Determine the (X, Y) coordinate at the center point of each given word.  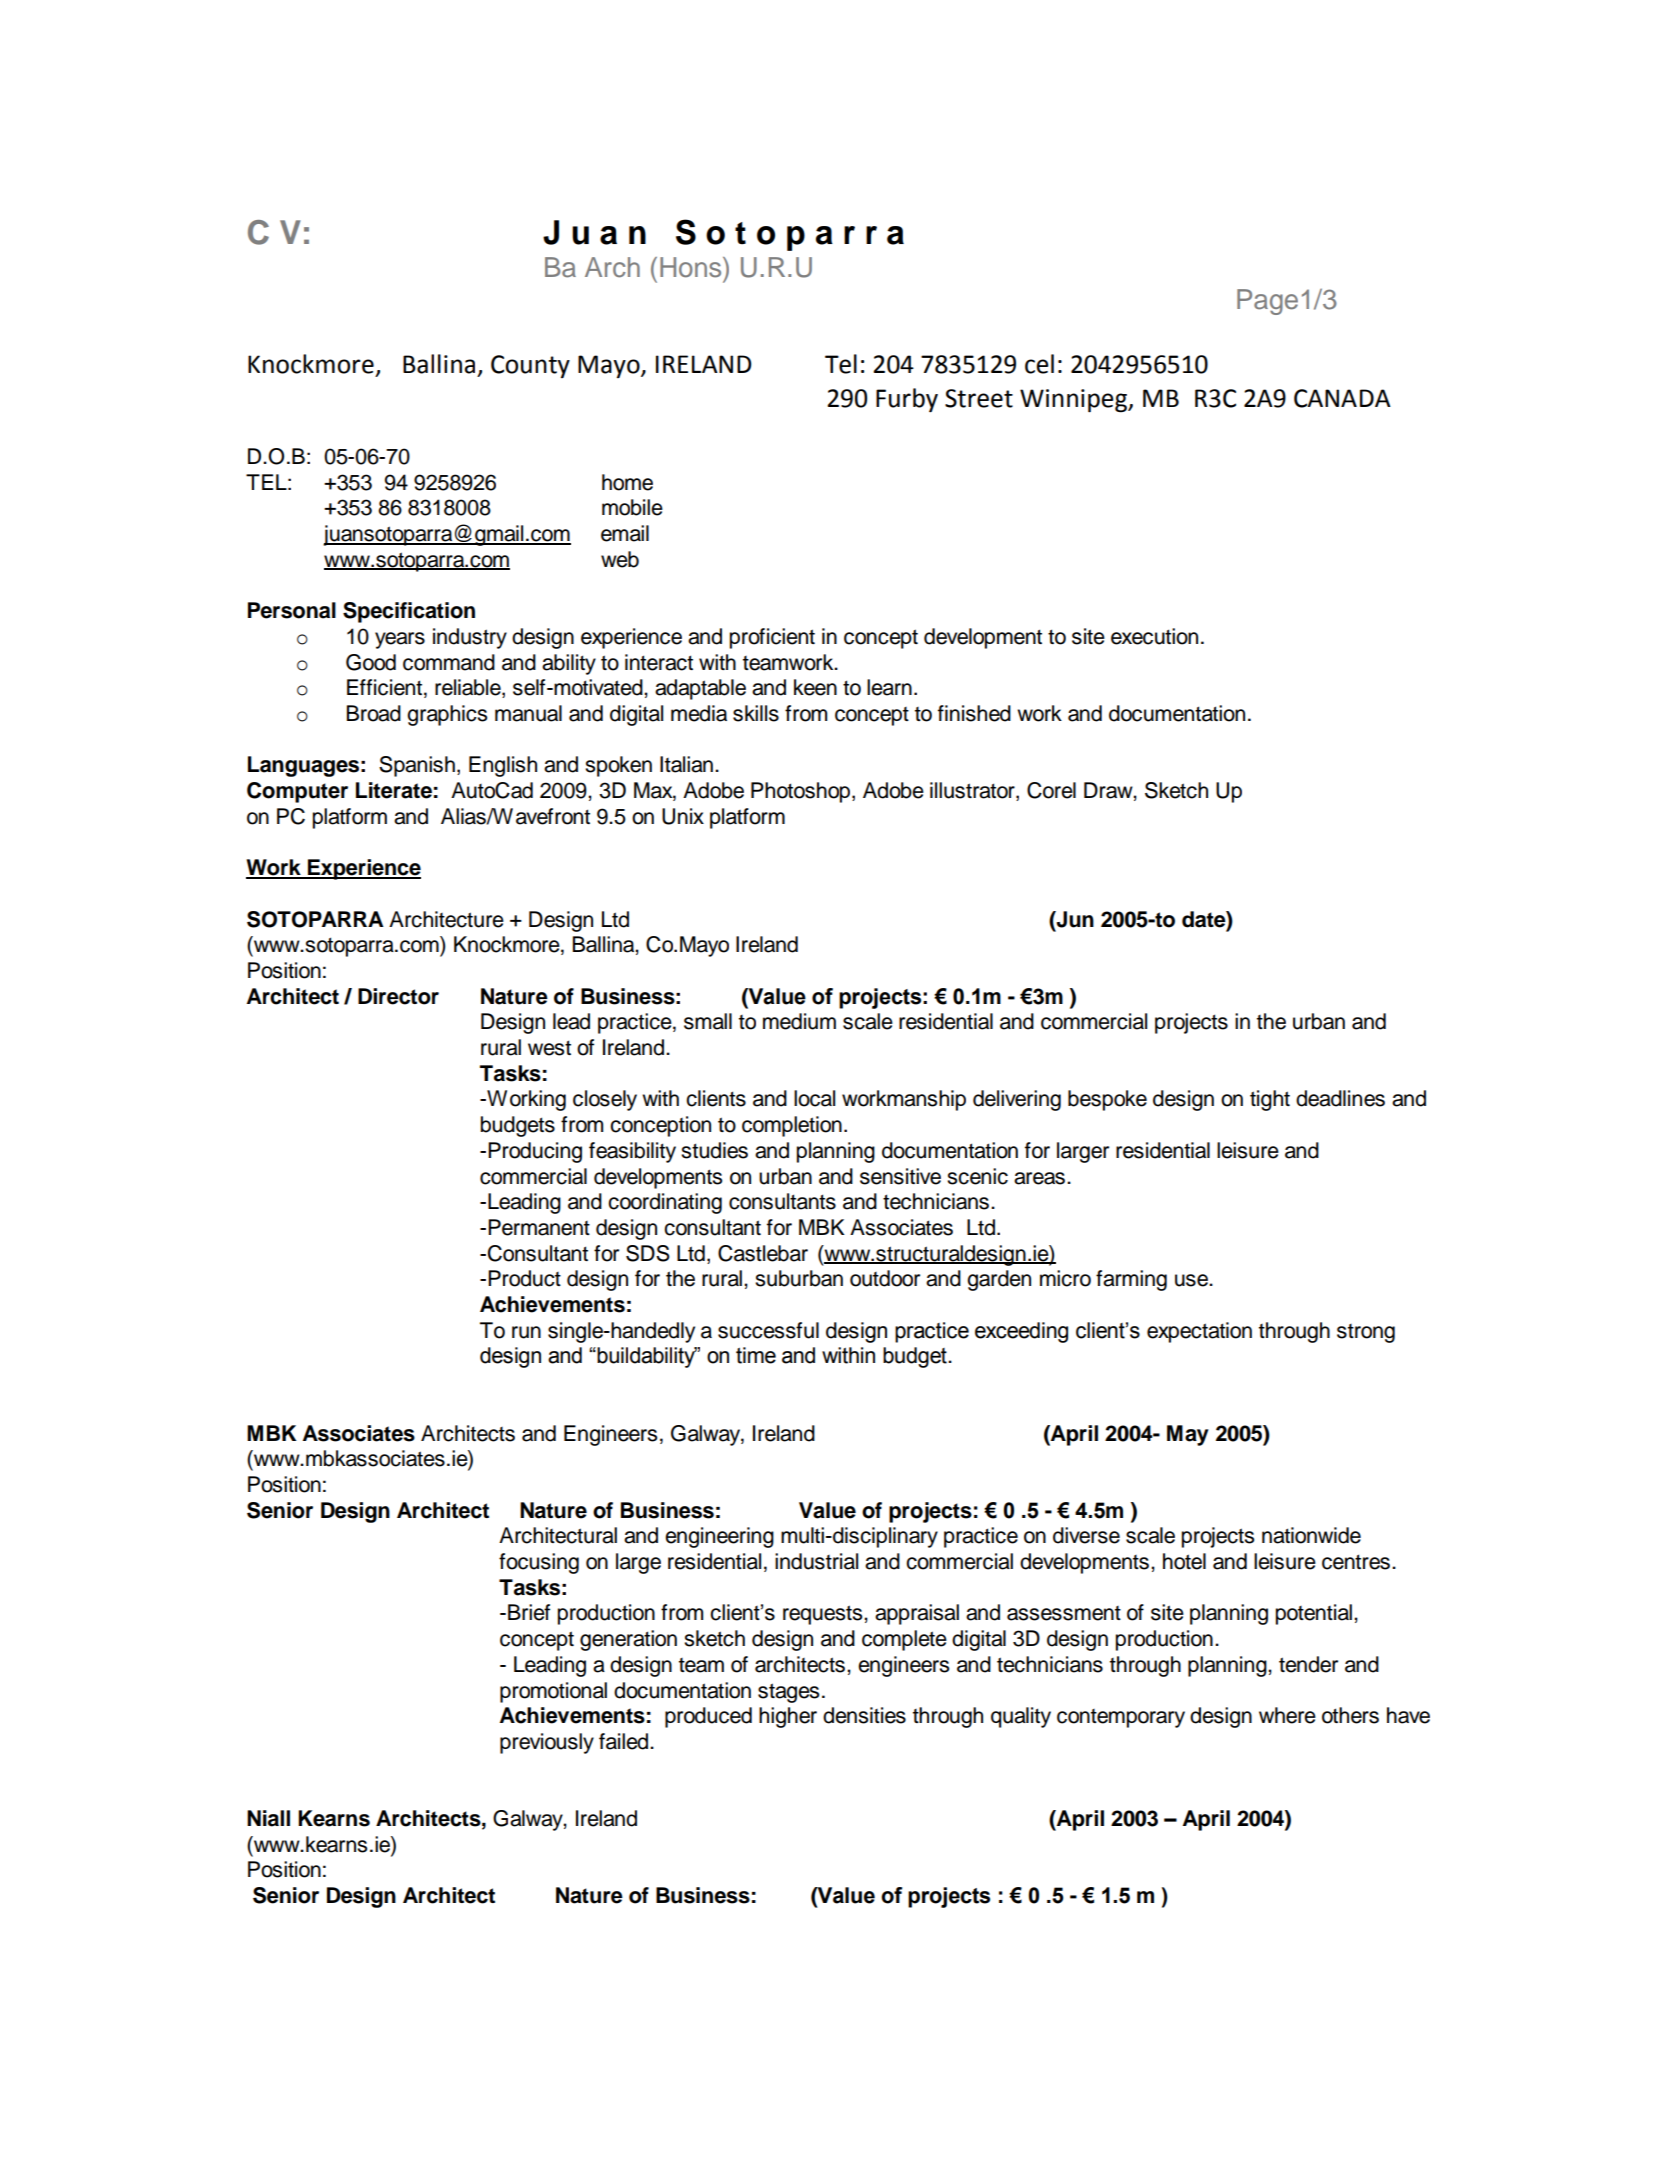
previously (547, 1743)
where (1287, 1715)
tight (1270, 1100)
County (530, 366)
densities (864, 1715)
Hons (692, 267)
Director (398, 996)
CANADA (1342, 398)
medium (799, 1021)
